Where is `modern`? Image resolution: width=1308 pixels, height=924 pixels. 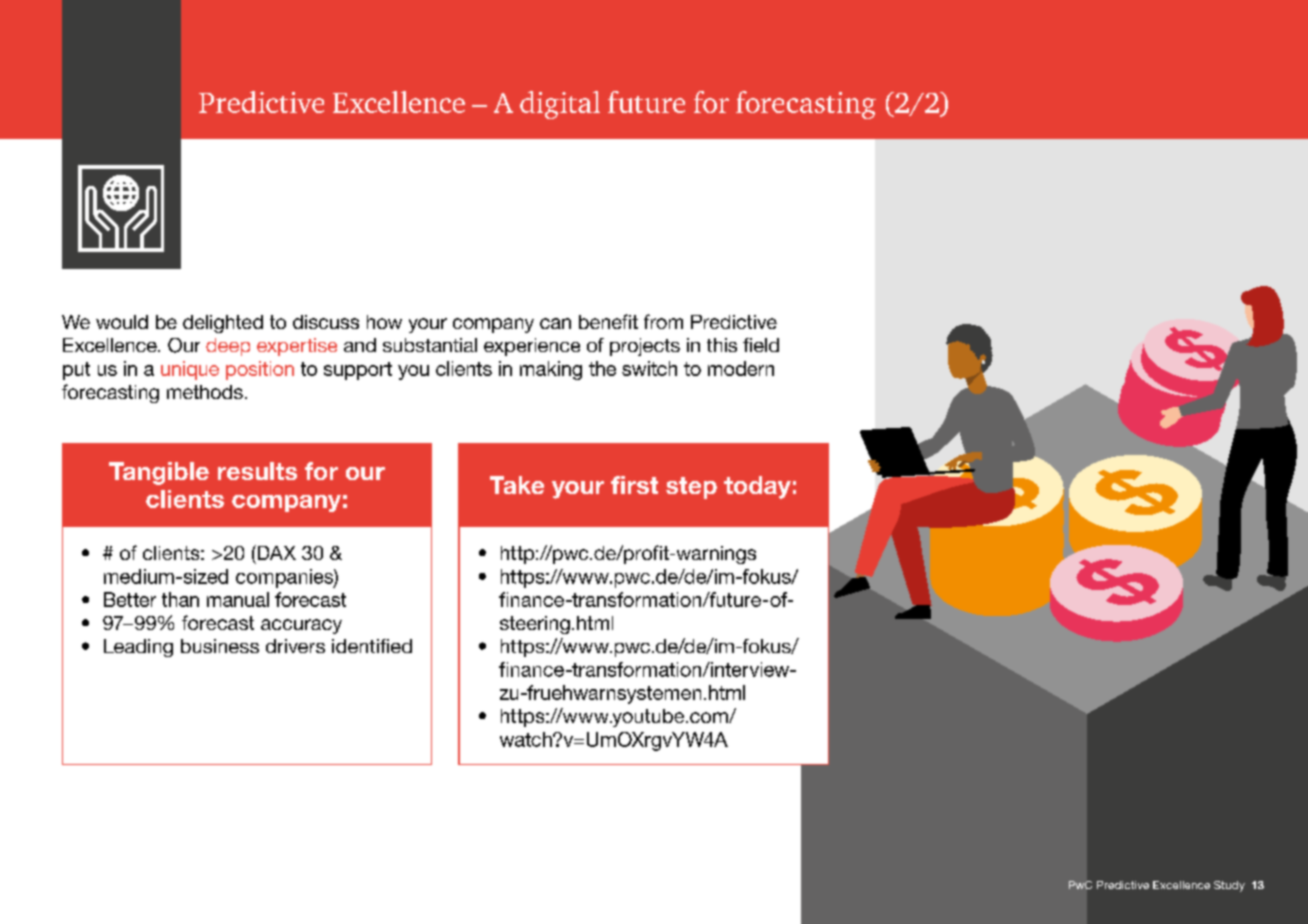
modern is located at coordinates (741, 368).
